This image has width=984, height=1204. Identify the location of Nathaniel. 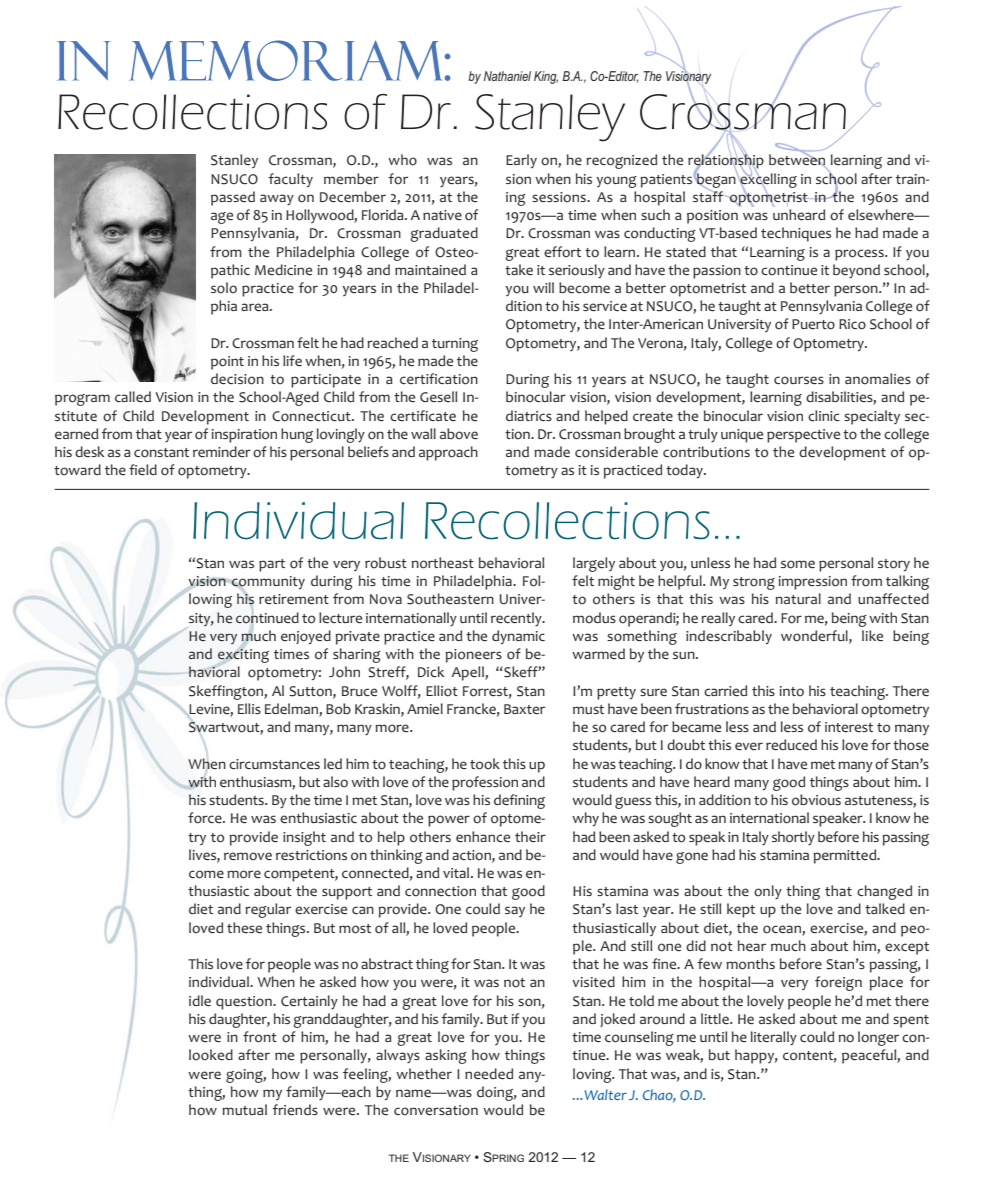
(507, 76).
